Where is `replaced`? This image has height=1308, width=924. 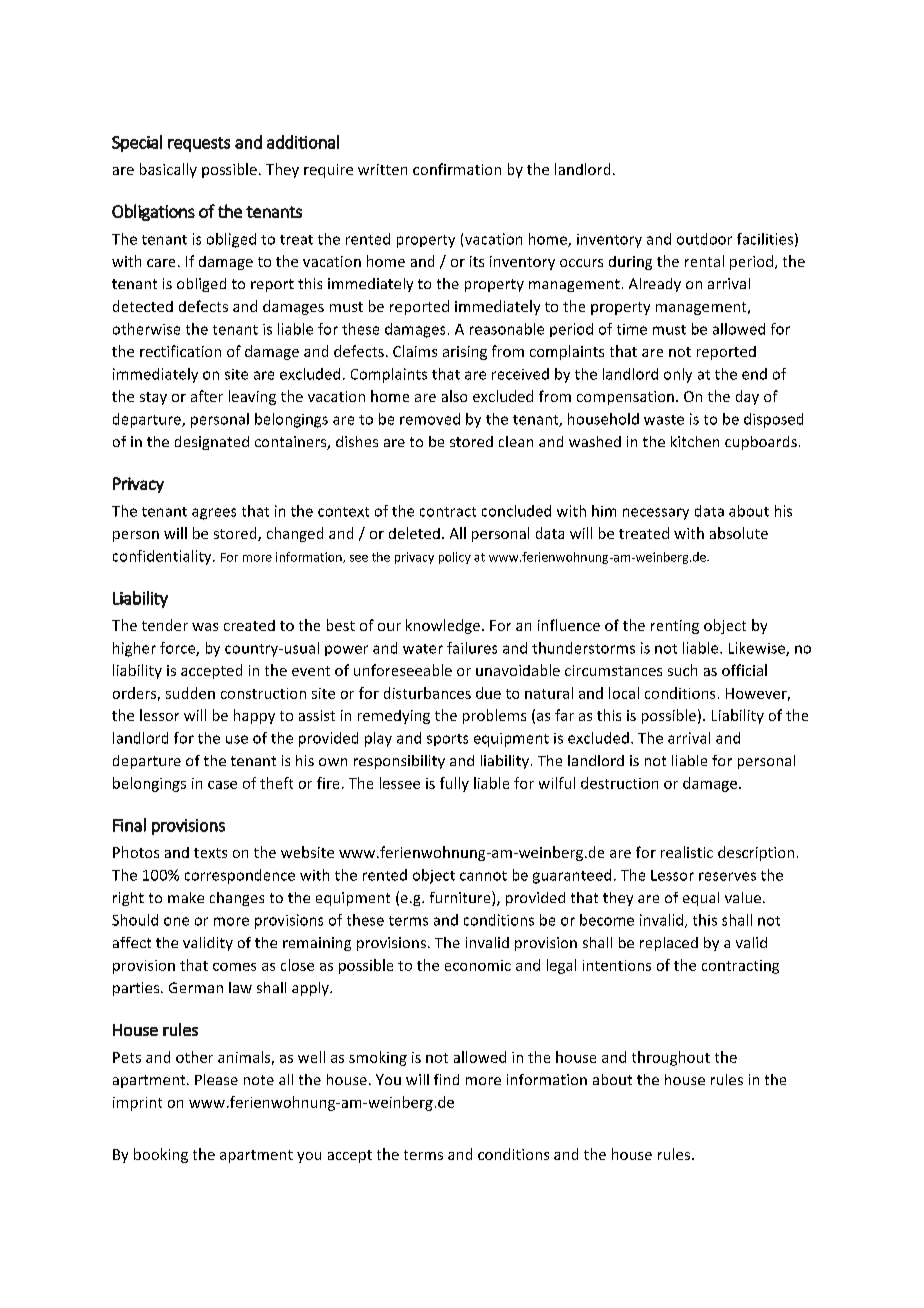 replaced is located at coordinates (669, 944).
